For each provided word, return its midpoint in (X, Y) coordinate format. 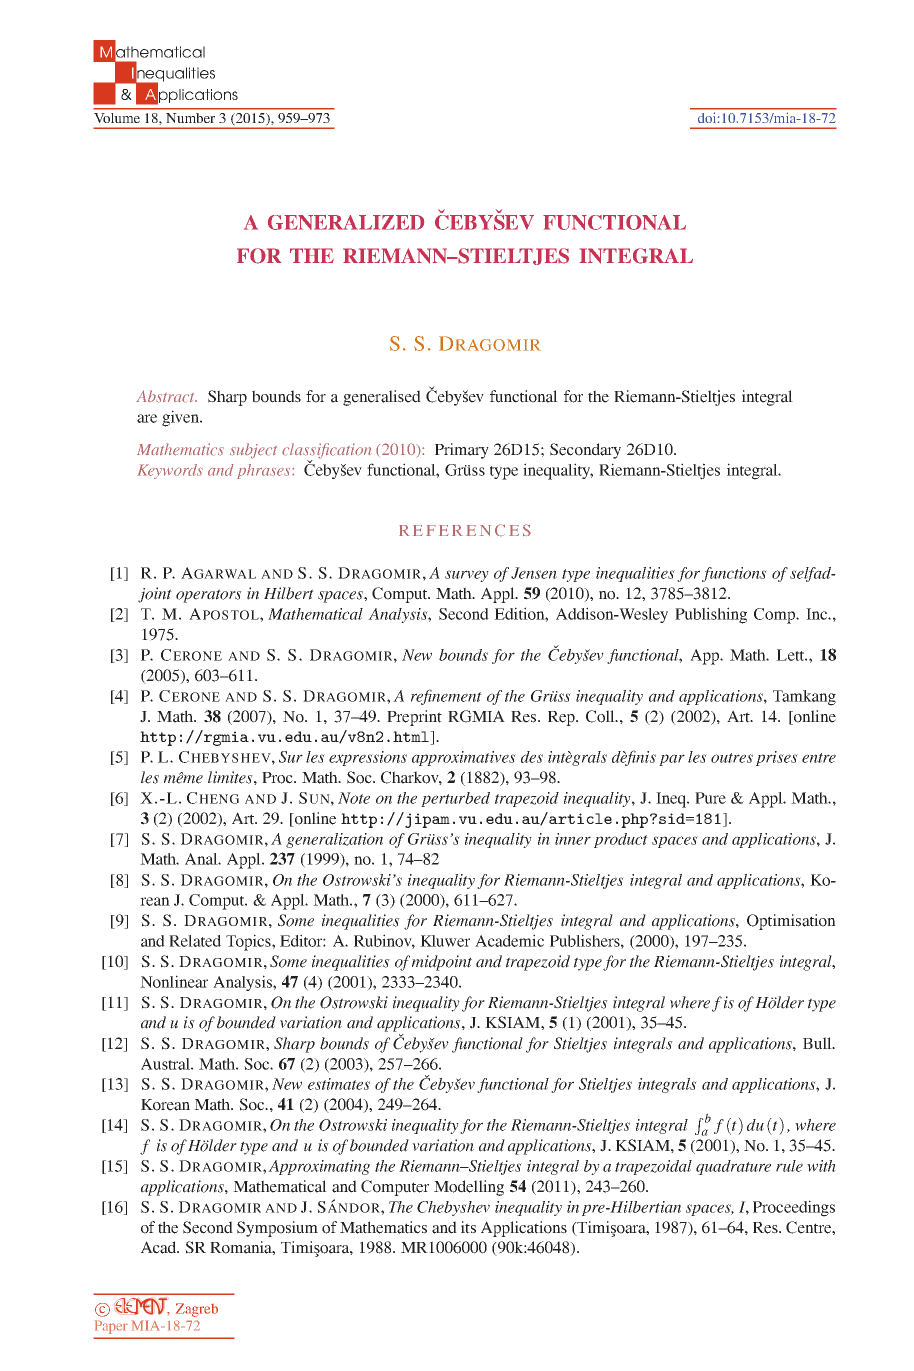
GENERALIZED (346, 222)
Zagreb (197, 1310)
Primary (462, 451)
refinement (446, 697)
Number (190, 118)
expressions (368, 758)
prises (777, 758)
